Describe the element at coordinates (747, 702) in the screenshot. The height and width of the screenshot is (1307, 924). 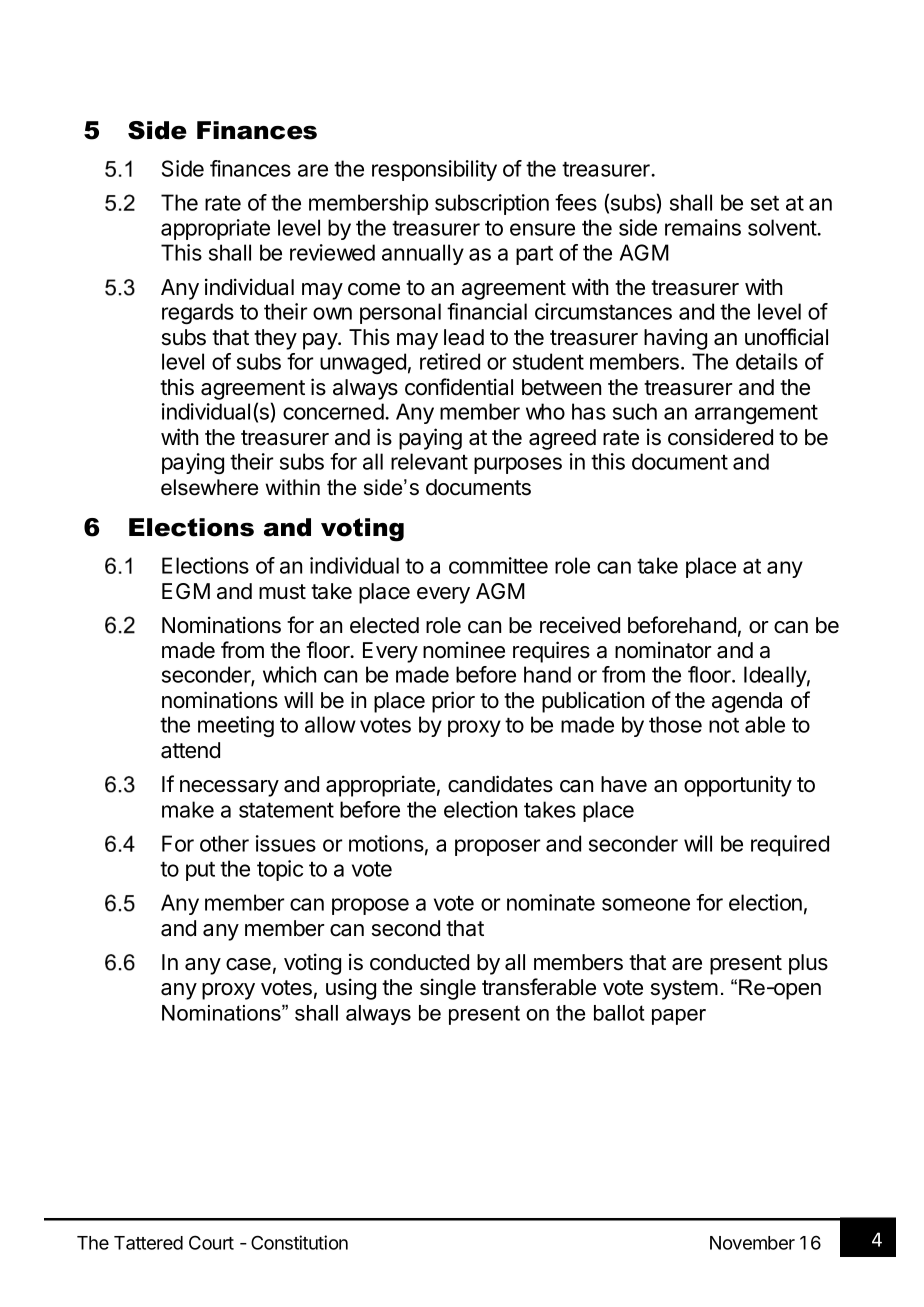
I see `agenda` at that location.
